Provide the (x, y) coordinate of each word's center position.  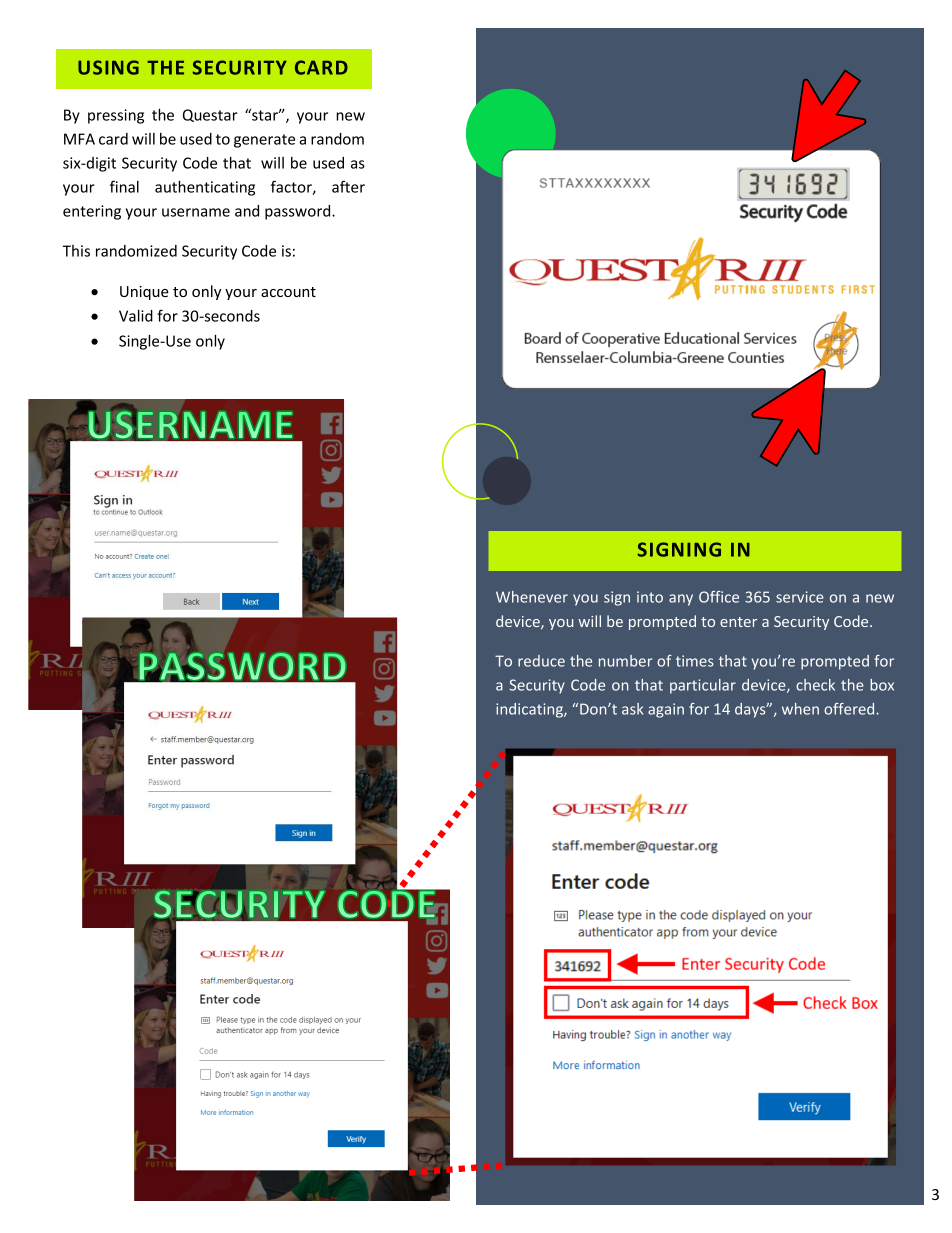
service (800, 597)
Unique (144, 293)
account (288, 292)
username (196, 212)
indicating (530, 710)
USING (108, 67)
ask (632, 709)
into (650, 597)
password (299, 212)
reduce (541, 661)
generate (264, 141)
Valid (136, 316)
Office (719, 597)
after (348, 186)
